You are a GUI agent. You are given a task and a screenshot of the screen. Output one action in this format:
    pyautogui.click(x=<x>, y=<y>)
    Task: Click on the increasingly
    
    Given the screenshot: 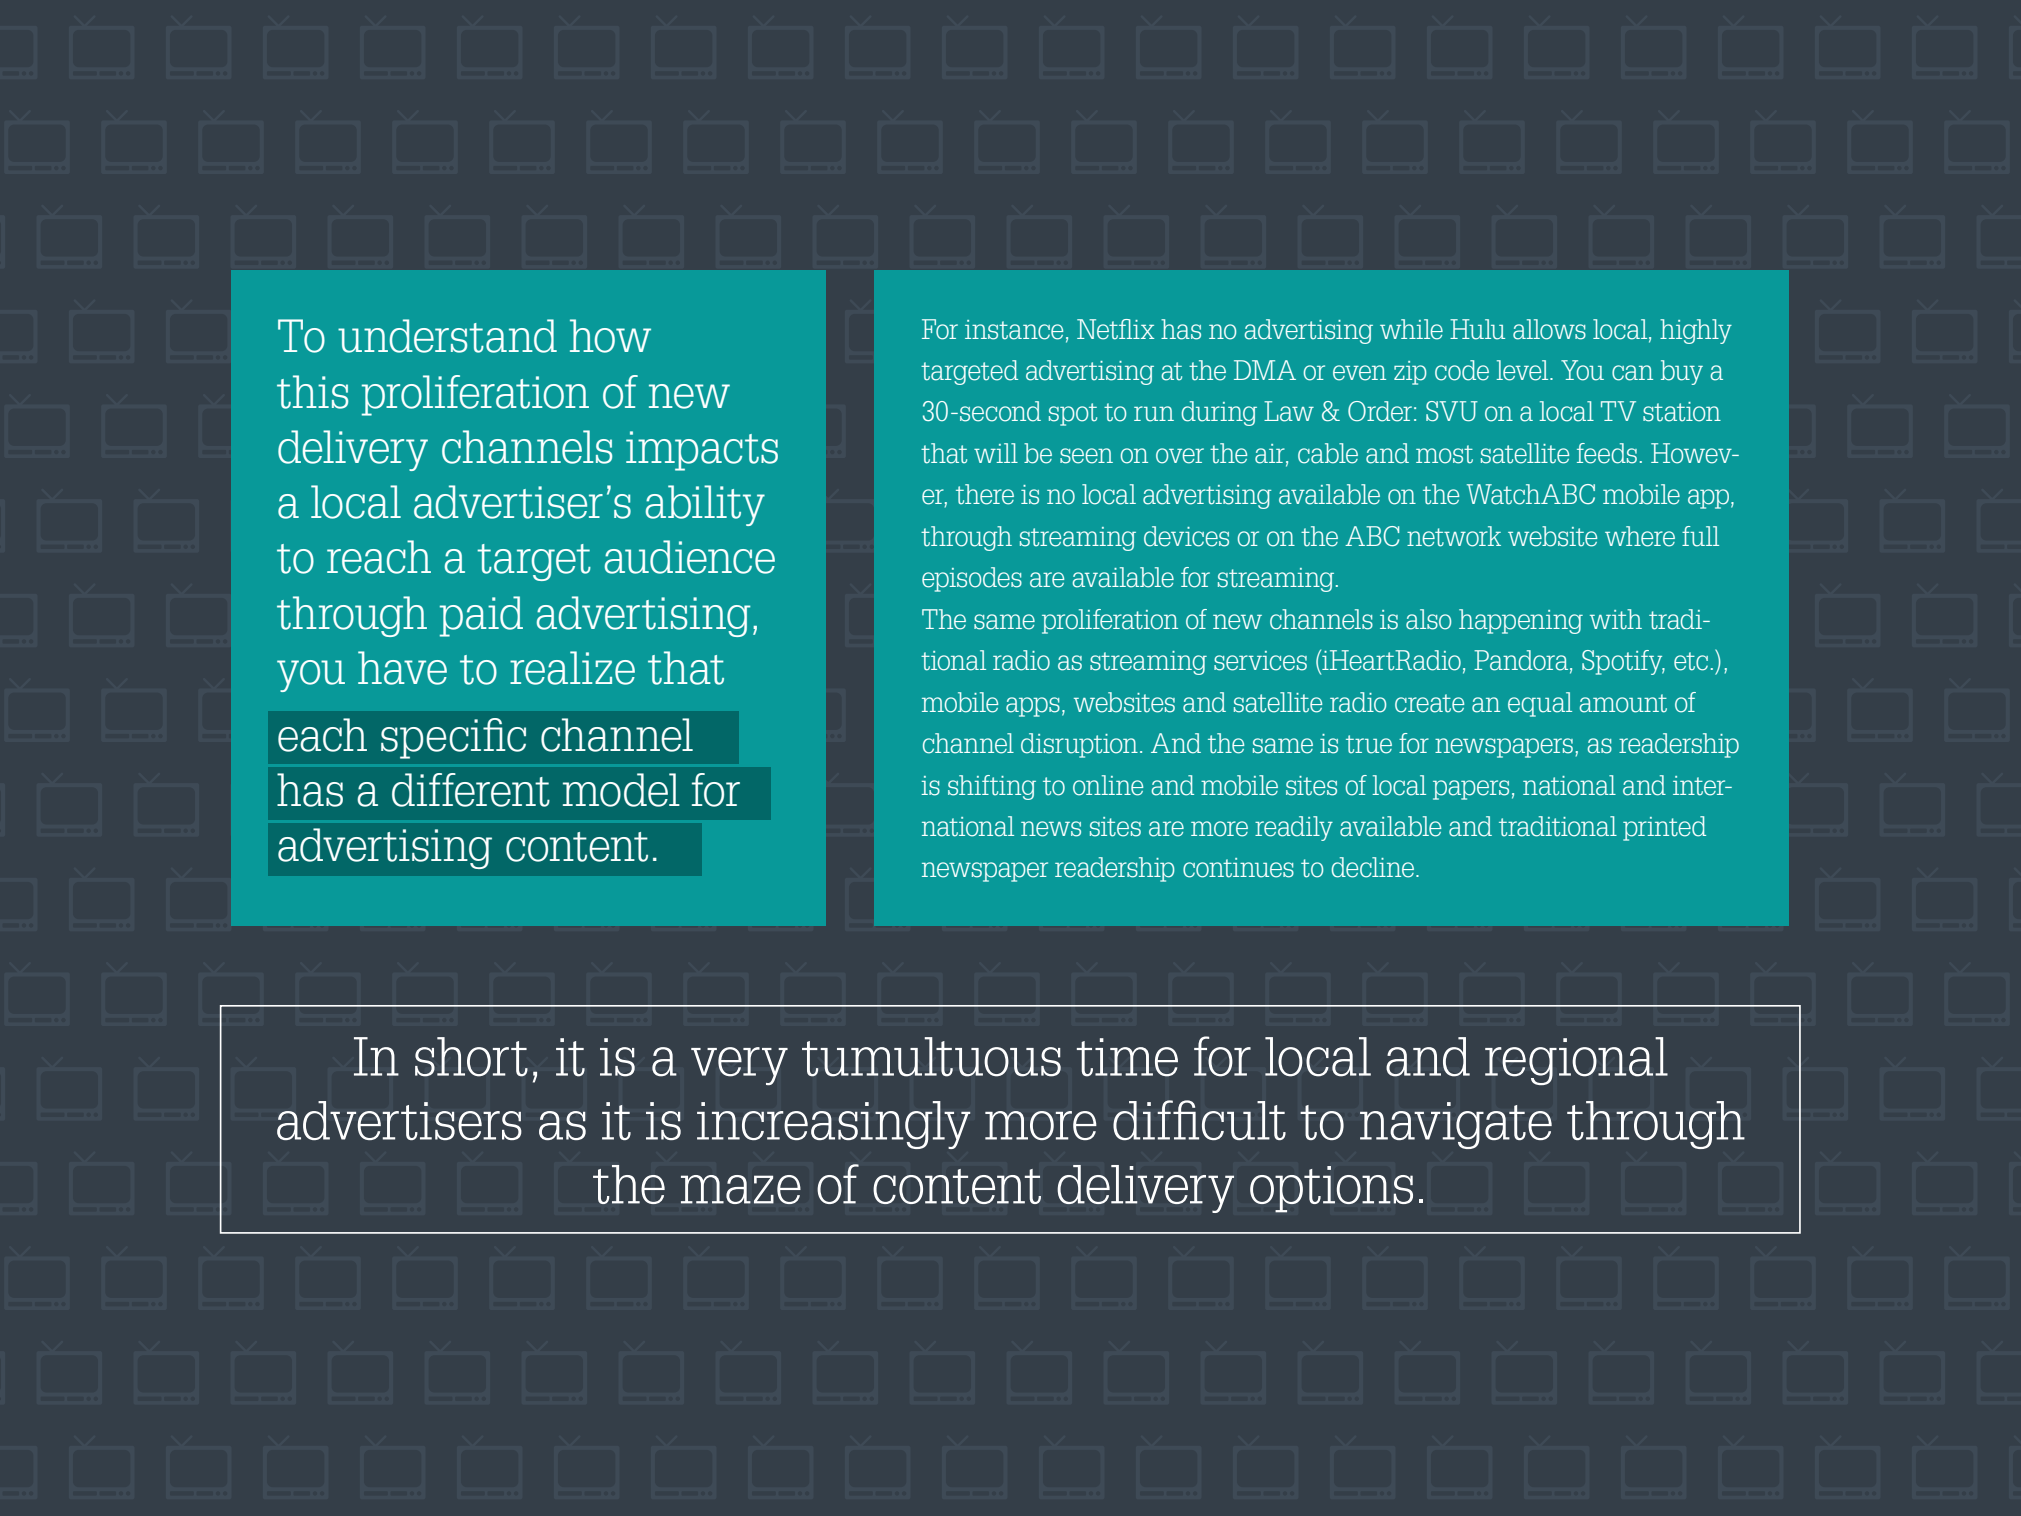 What is the action you would take?
    pyautogui.click(x=834, y=1125)
